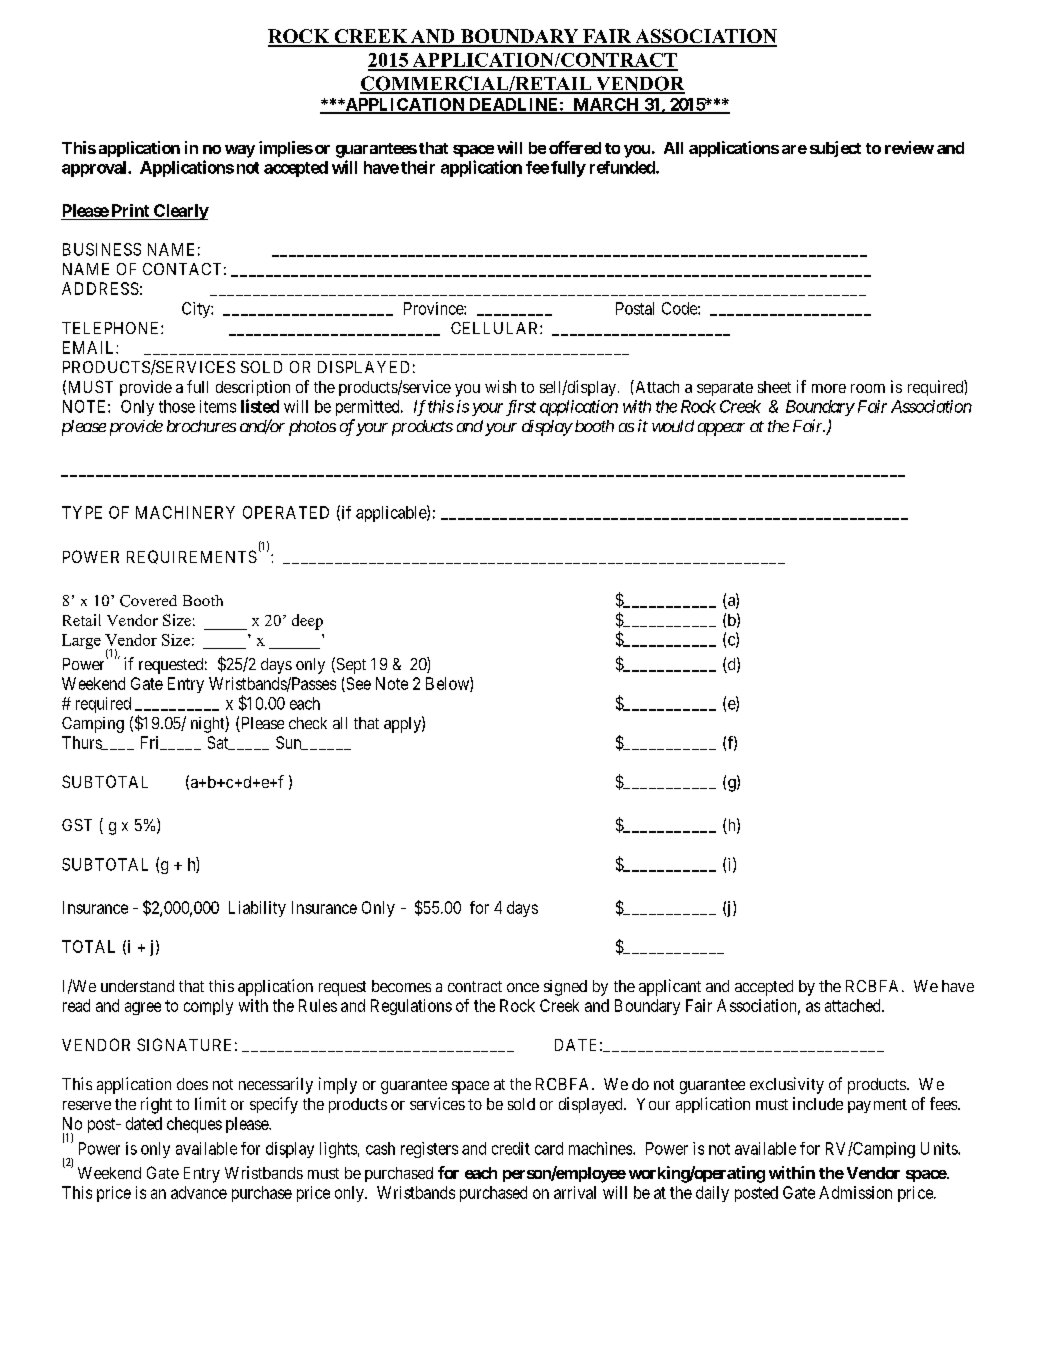 This document has width=1045, height=1352. What do you see at coordinates (148, 601) in the document?
I see `Covered` at bounding box center [148, 601].
